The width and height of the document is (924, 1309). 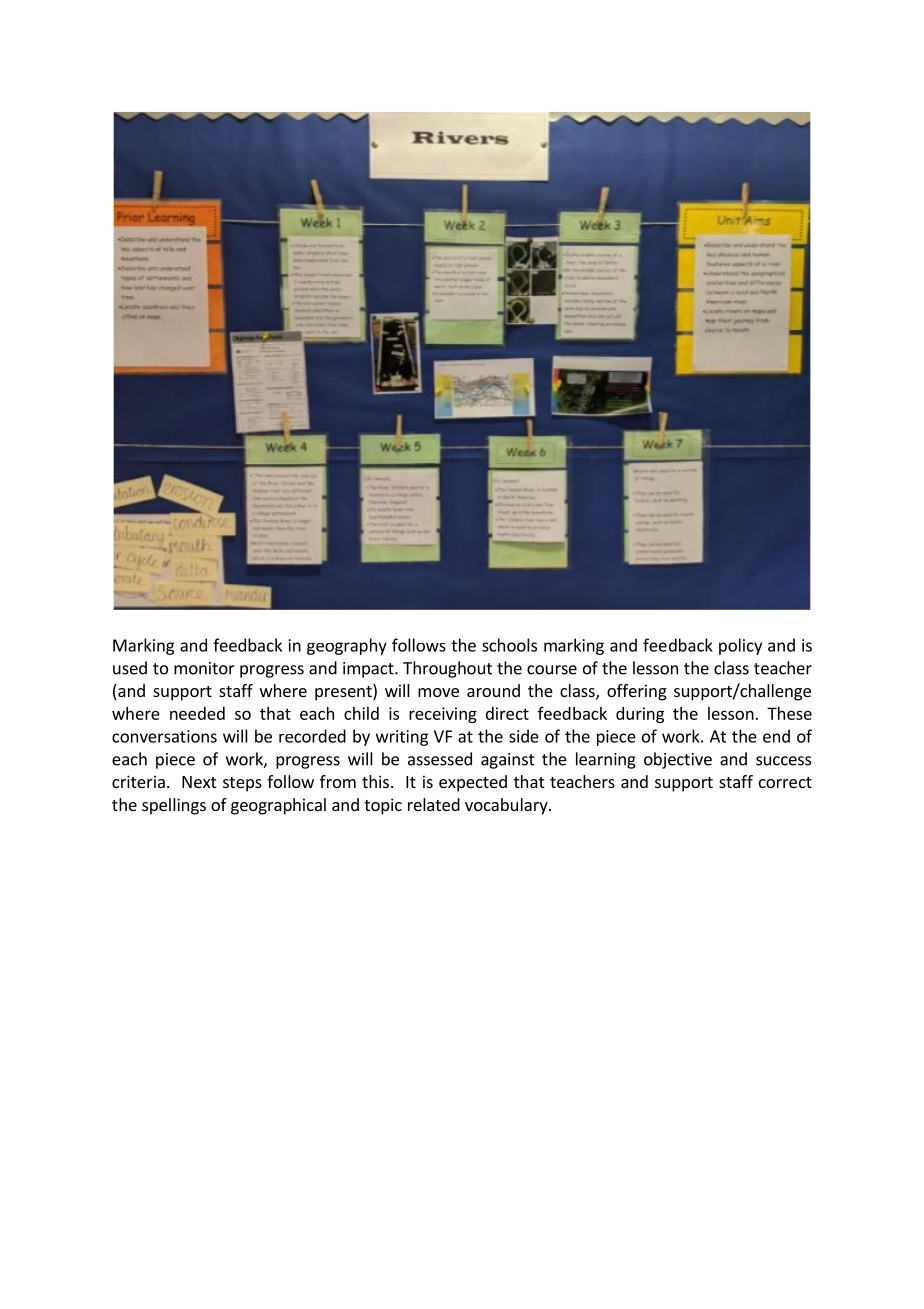 I want to click on schools, so click(x=509, y=645).
